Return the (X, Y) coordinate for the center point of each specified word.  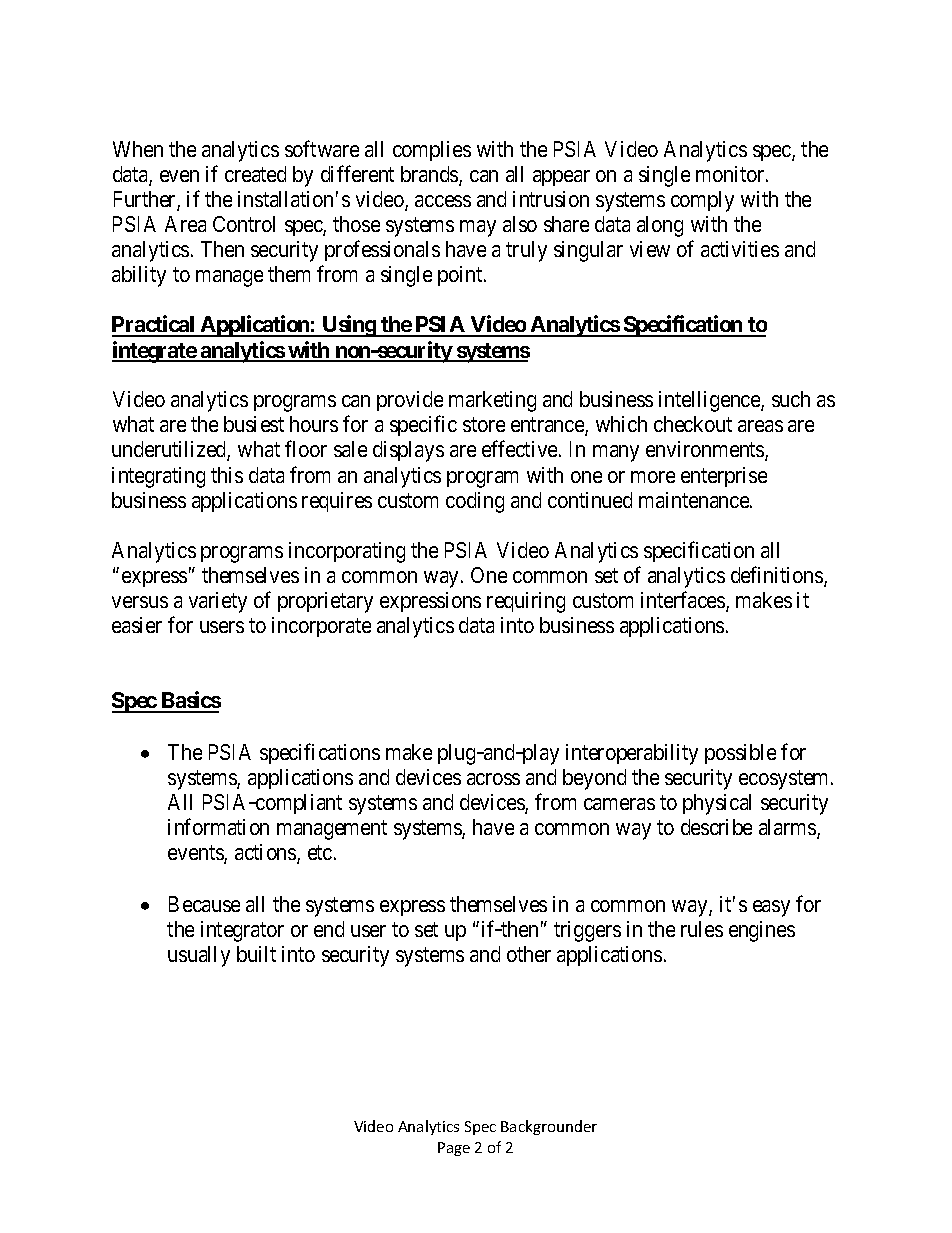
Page (454, 1149)
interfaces (684, 601)
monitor (731, 174)
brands (430, 175)
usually (199, 956)
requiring (526, 602)
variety (218, 602)
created (255, 174)
